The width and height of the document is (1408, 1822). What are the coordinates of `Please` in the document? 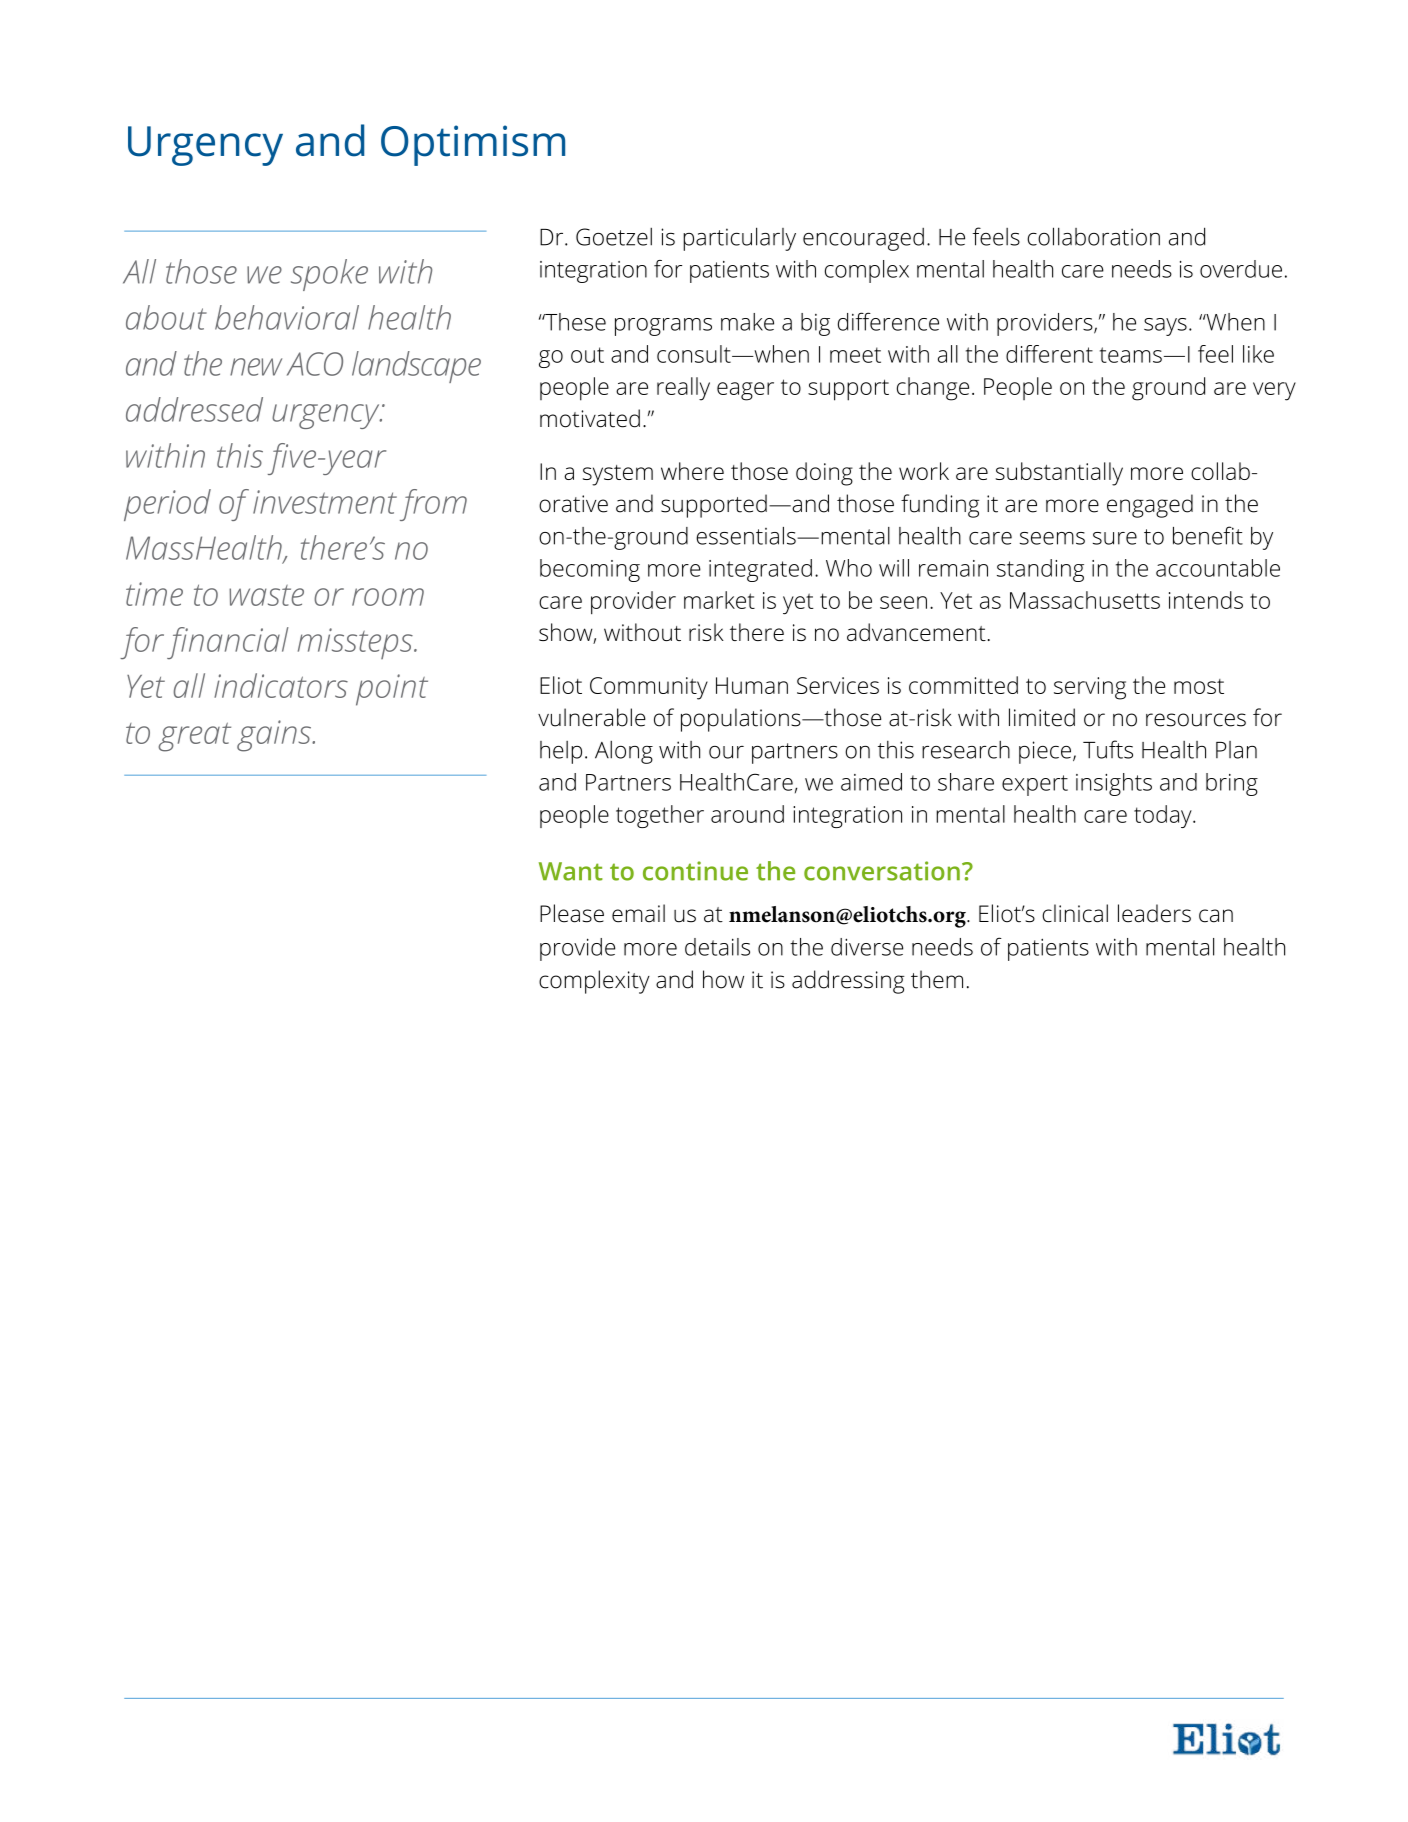 It's located at (572, 913).
